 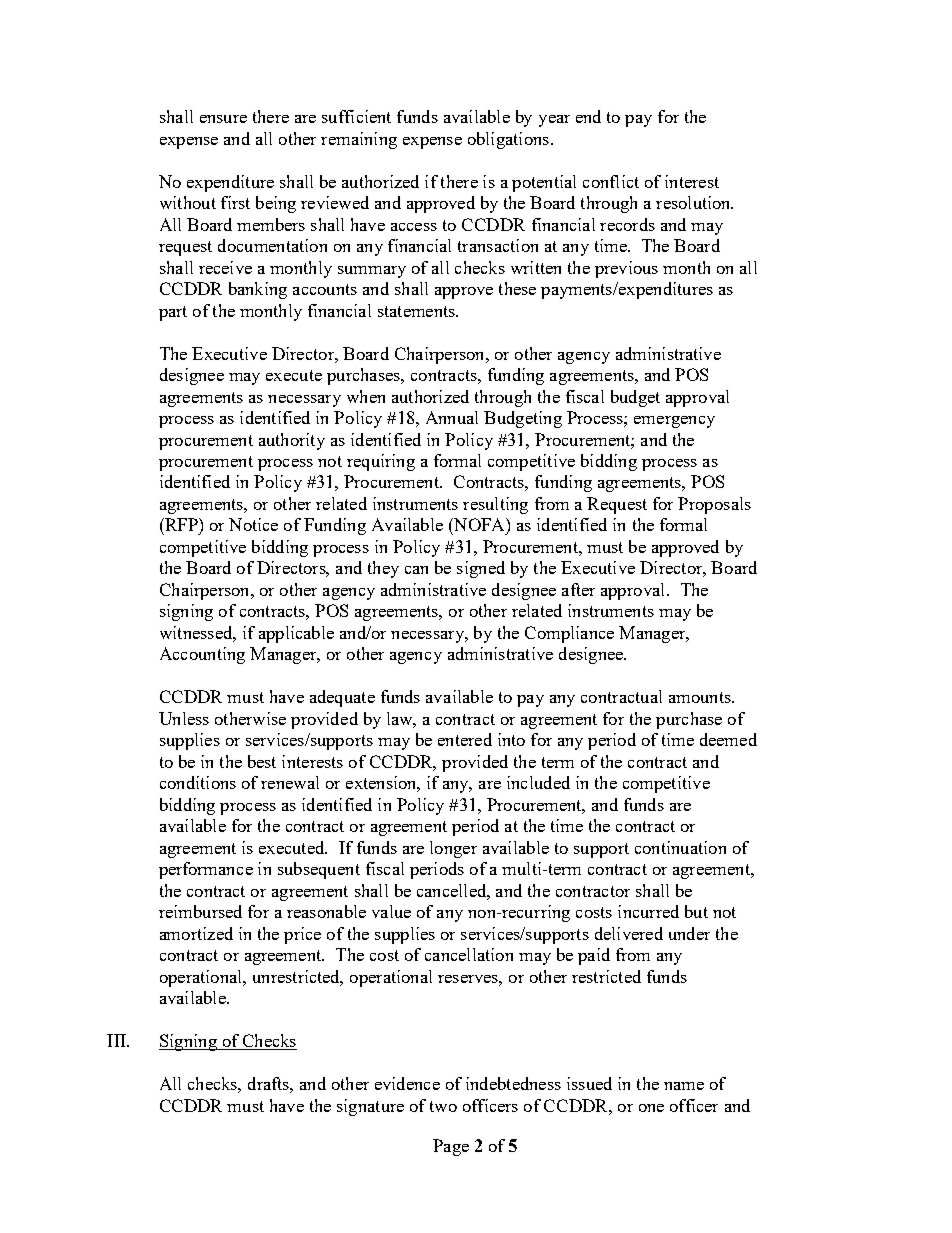 I want to click on one, so click(x=651, y=1108).
